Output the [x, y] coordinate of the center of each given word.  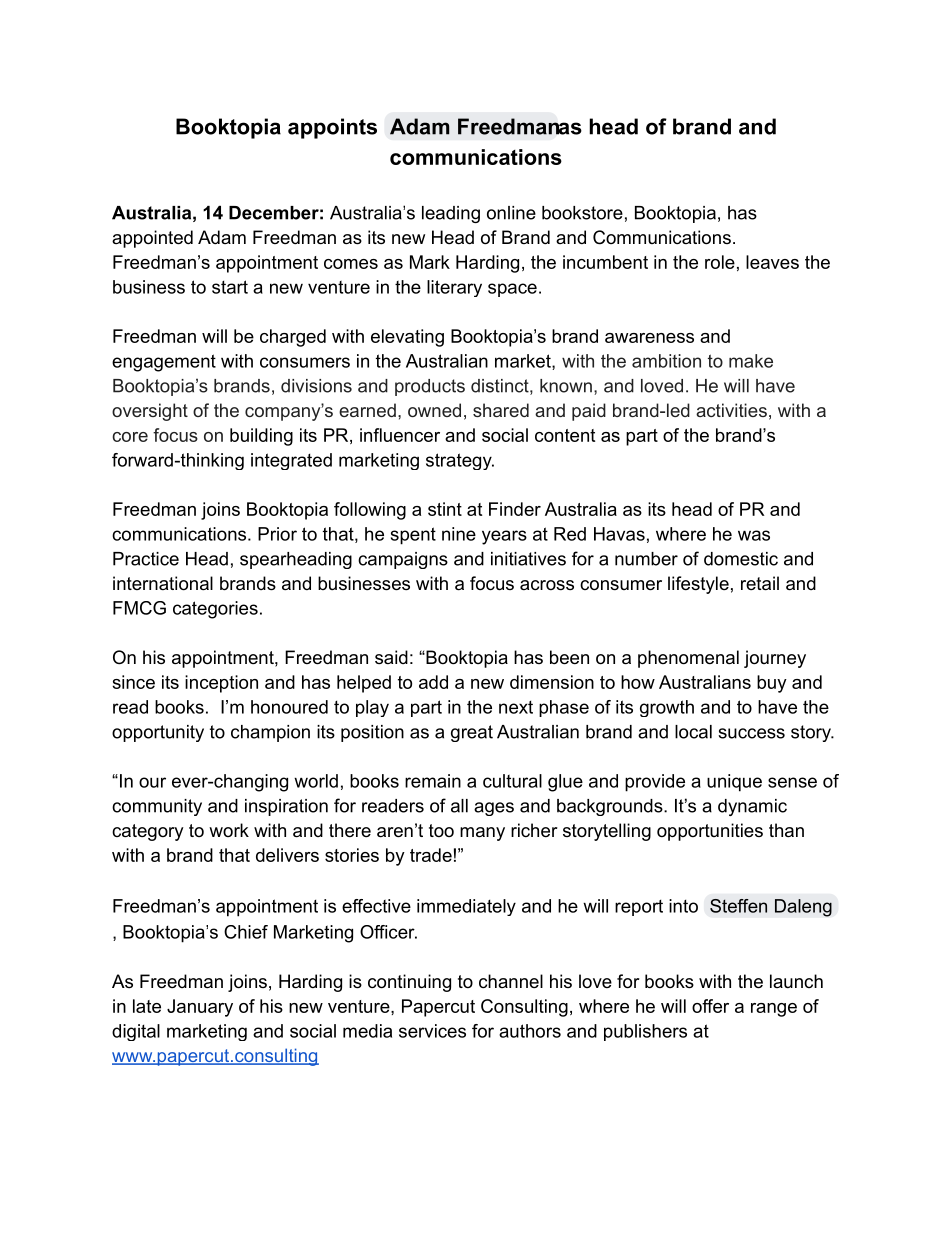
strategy [460, 461]
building [261, 437]
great [472, 733]
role [720, 262]
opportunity [158, 733]
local [693, 732]
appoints [332, 128]
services [432, 1031]
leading [451, 214]
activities [731, 410]
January [200, 1008]
